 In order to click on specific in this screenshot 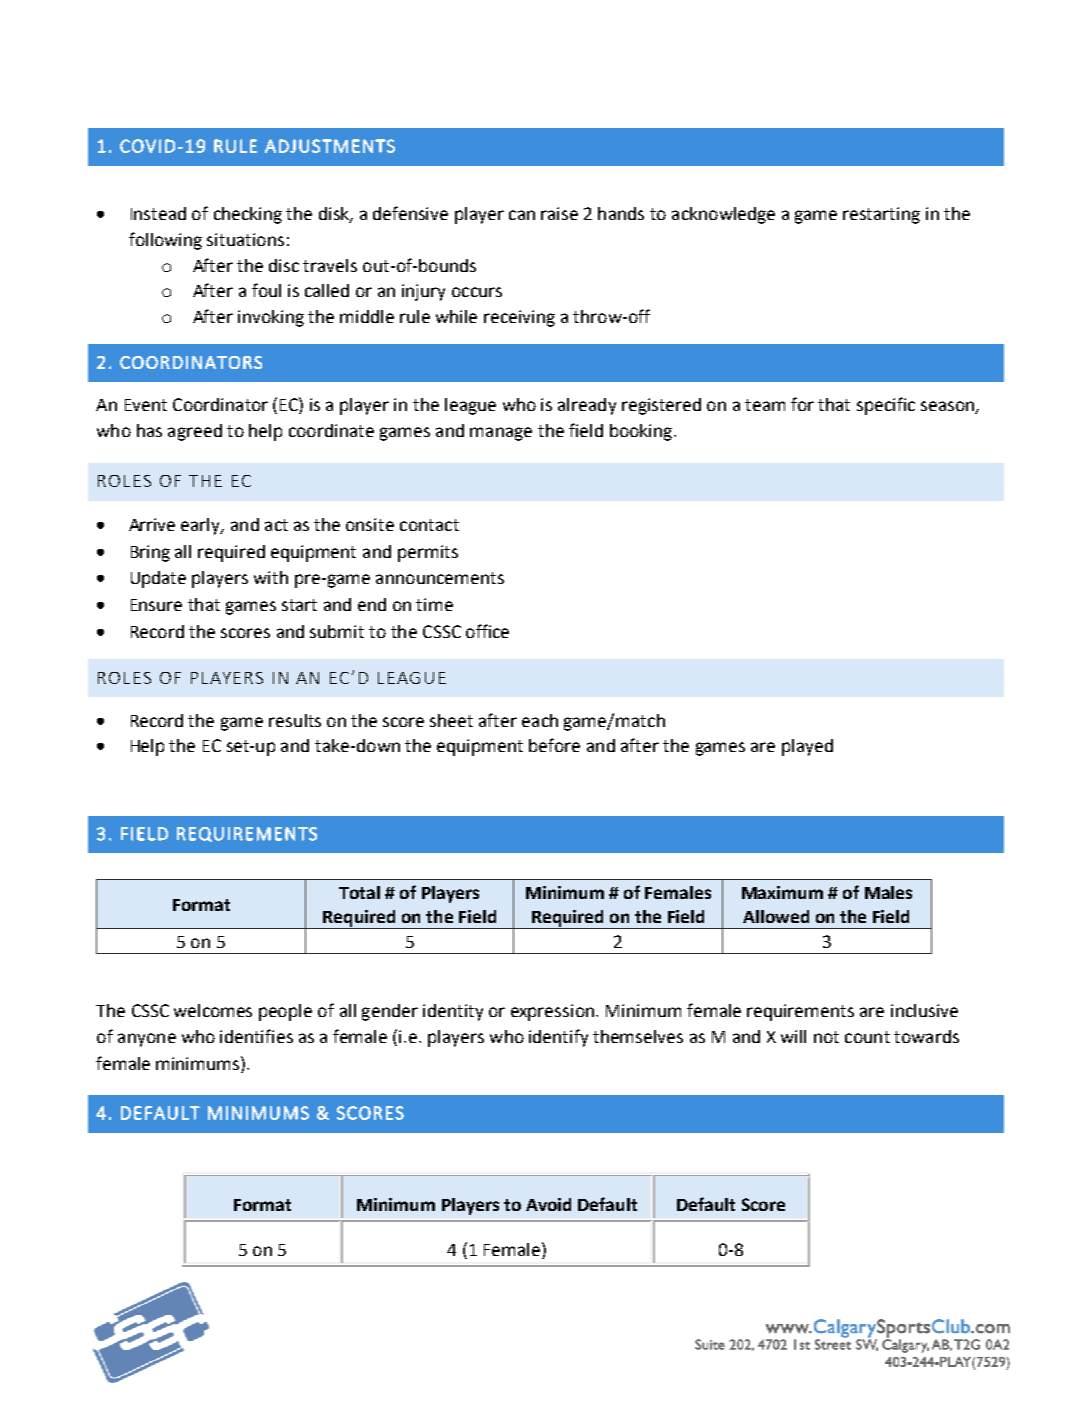, I will do `click(886, 406)`.
